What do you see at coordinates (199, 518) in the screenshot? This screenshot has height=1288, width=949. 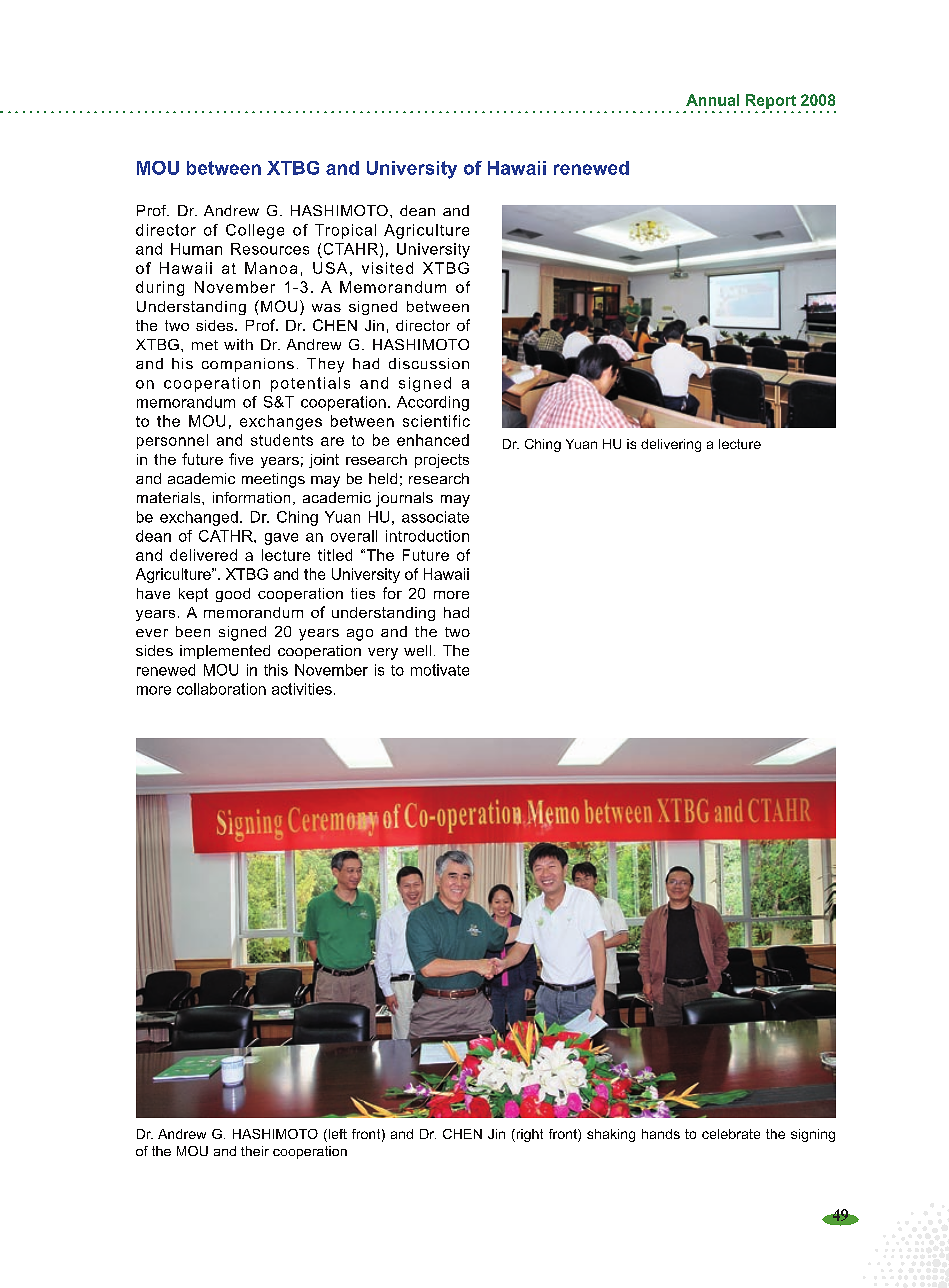 I see `exchanged` at bounding box center [199, 518].
